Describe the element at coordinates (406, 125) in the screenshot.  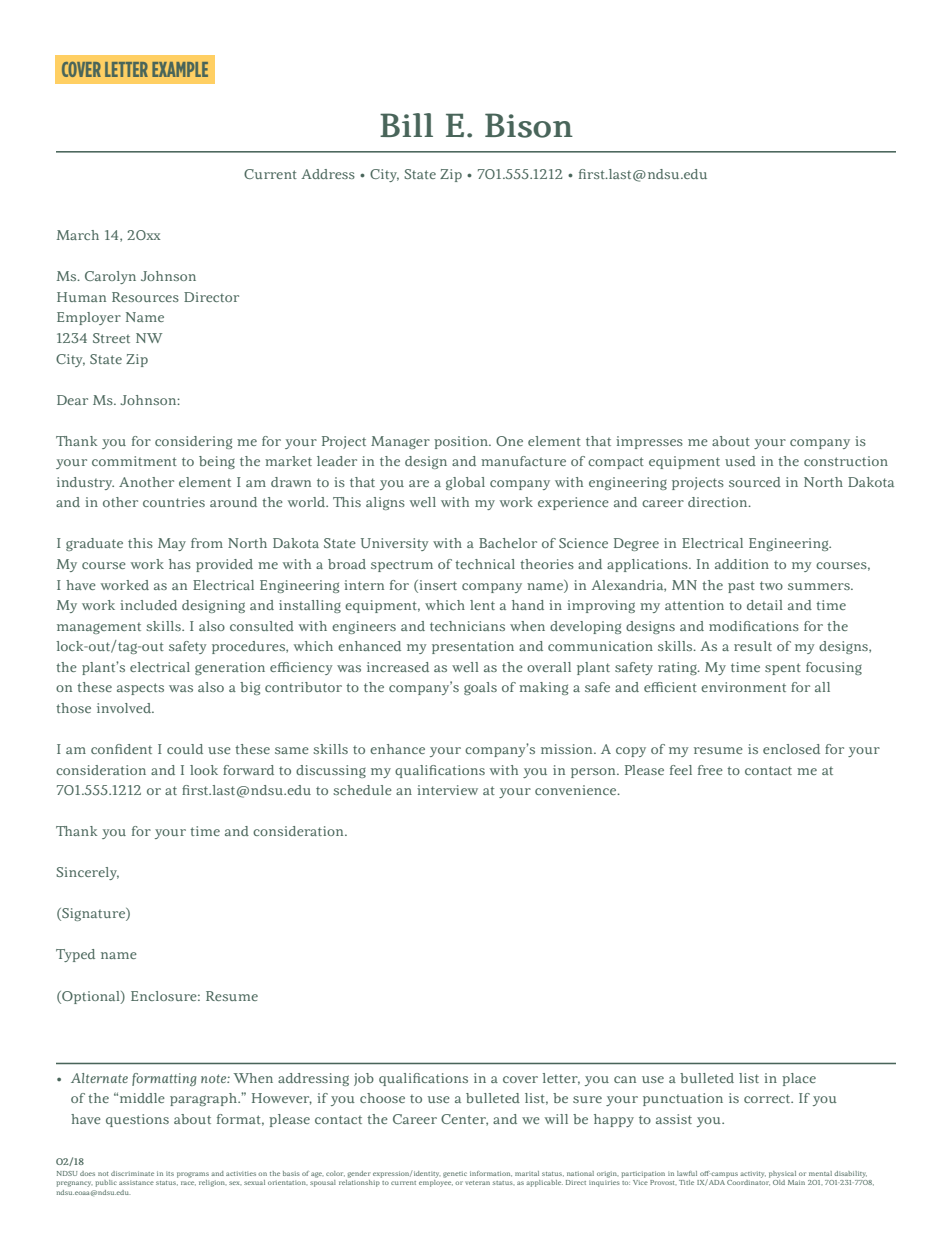
I see `Bill` at that location.
